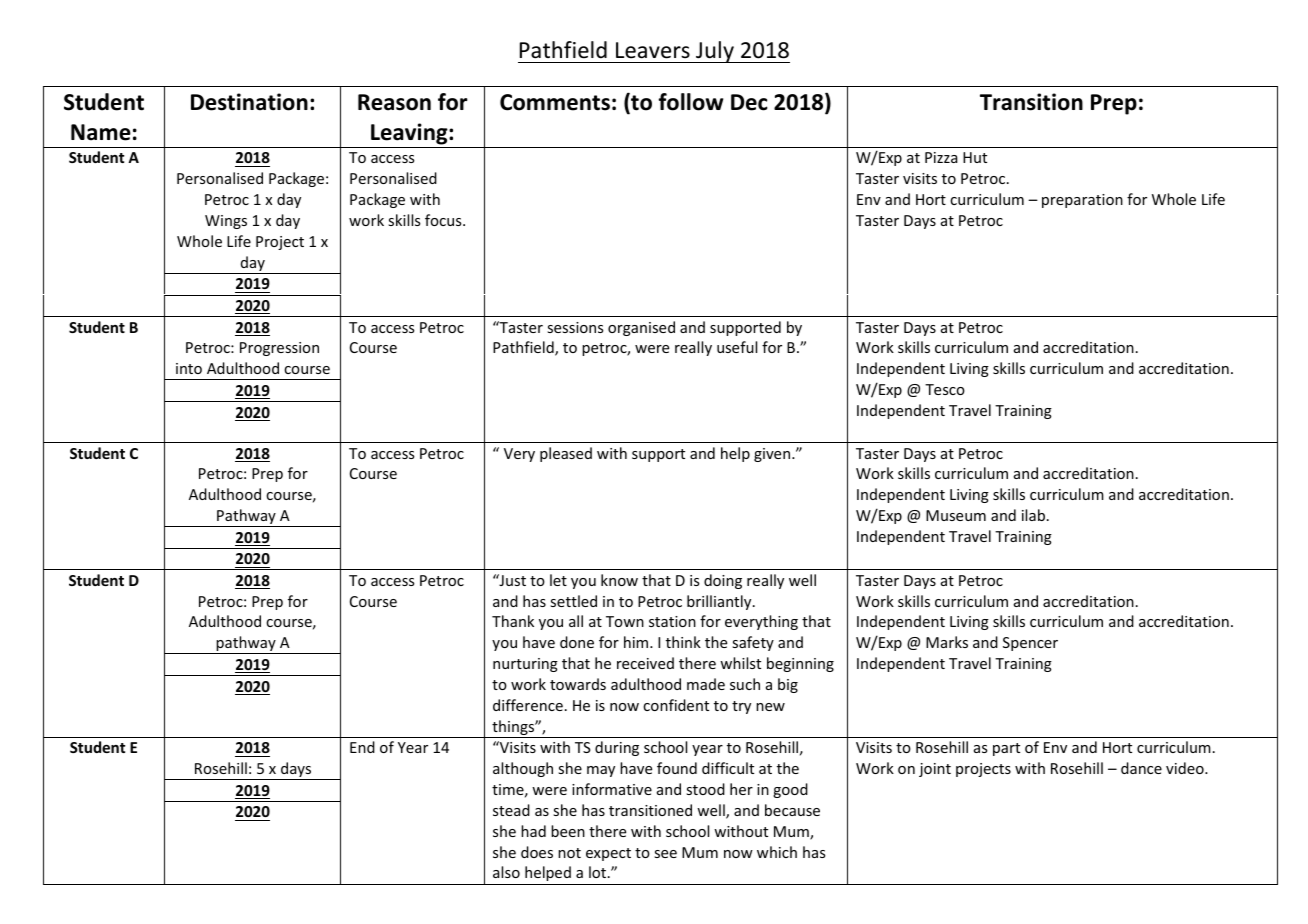 Image resolution: width=1308 pixels, height=924 pixels. I want to click on Museum, so click(956, 515).
